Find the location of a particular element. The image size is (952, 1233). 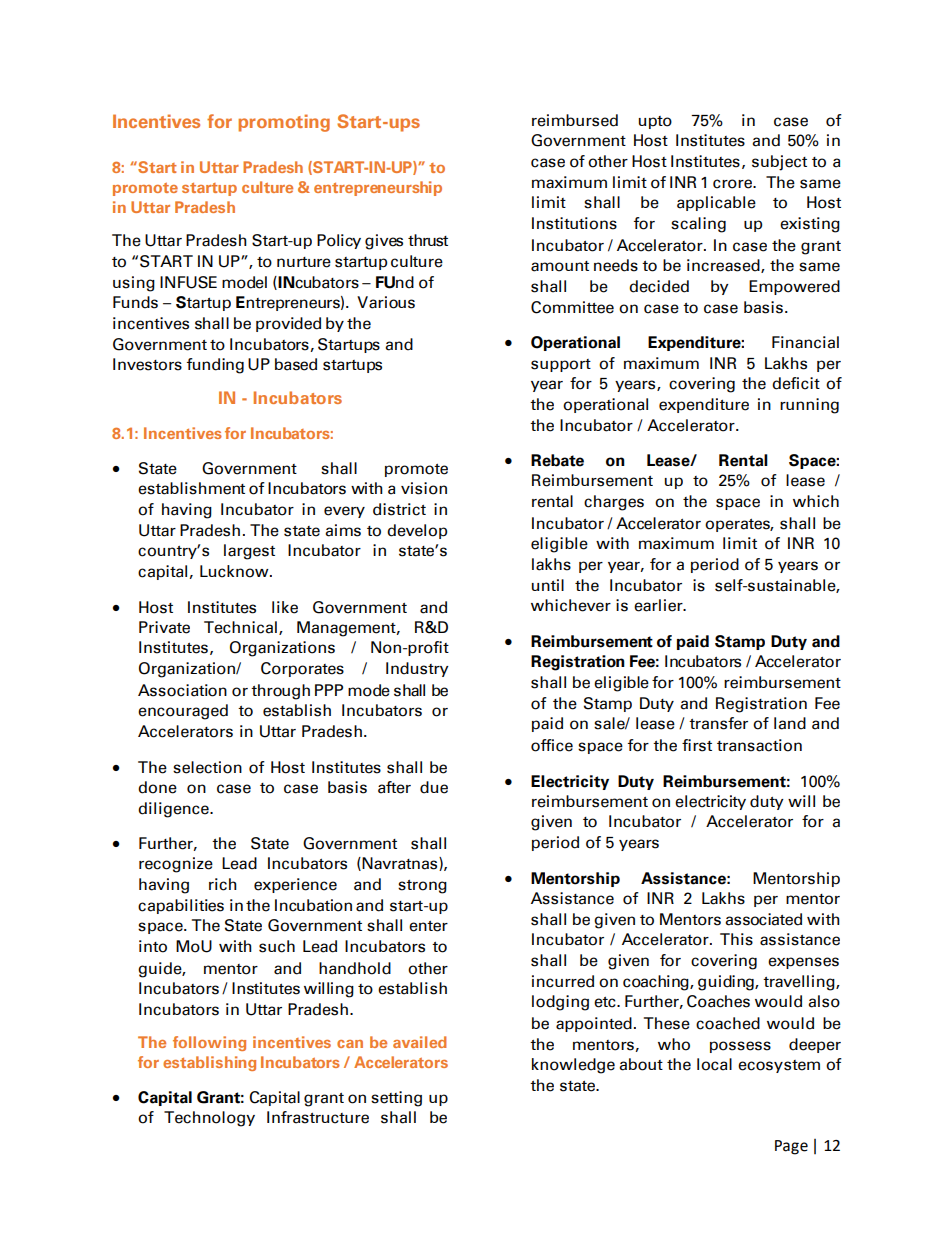

Technical is located at coordinates (240, 627).
